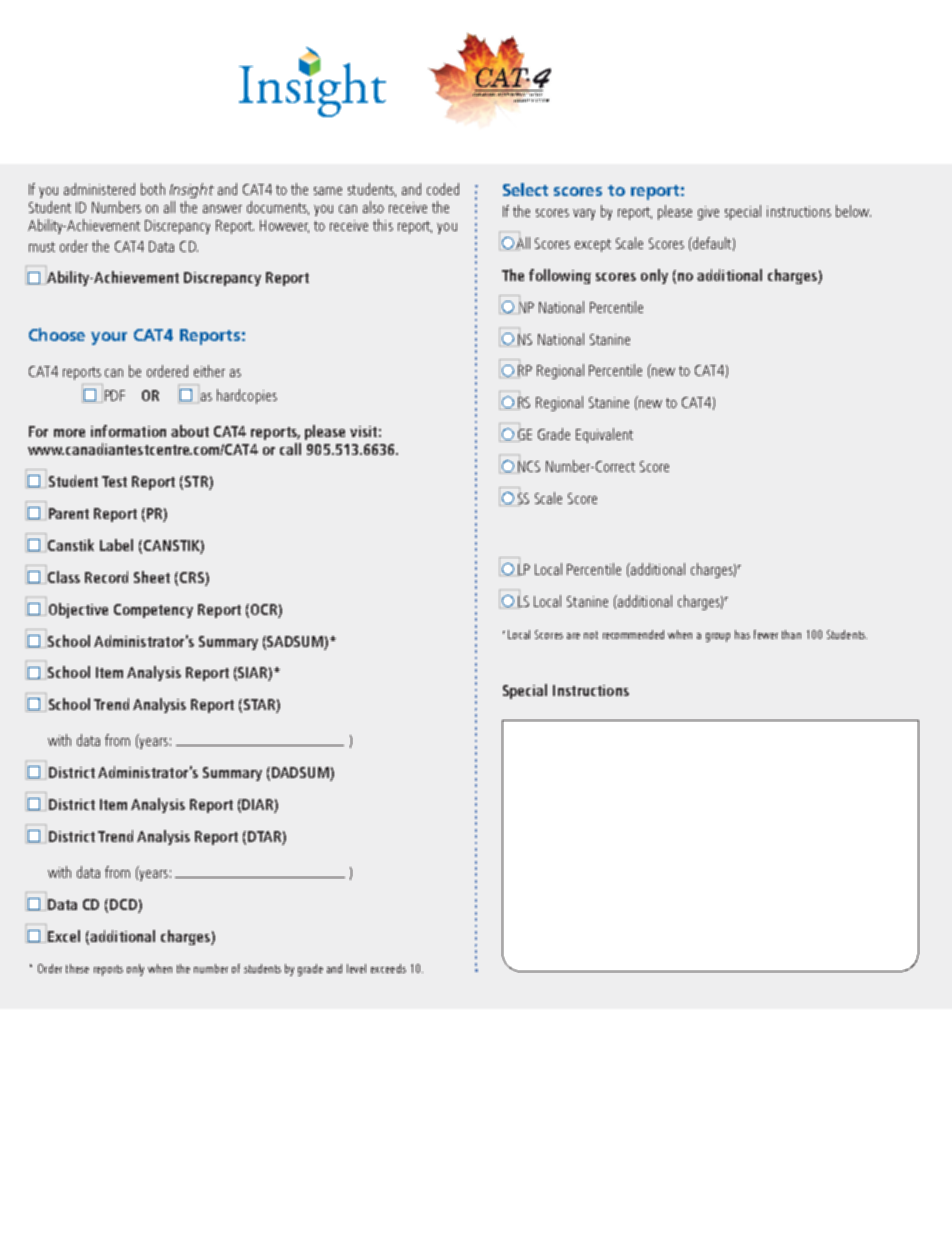 The image size is (952, 1233). I want to click on Excel, so click(64, 936).
